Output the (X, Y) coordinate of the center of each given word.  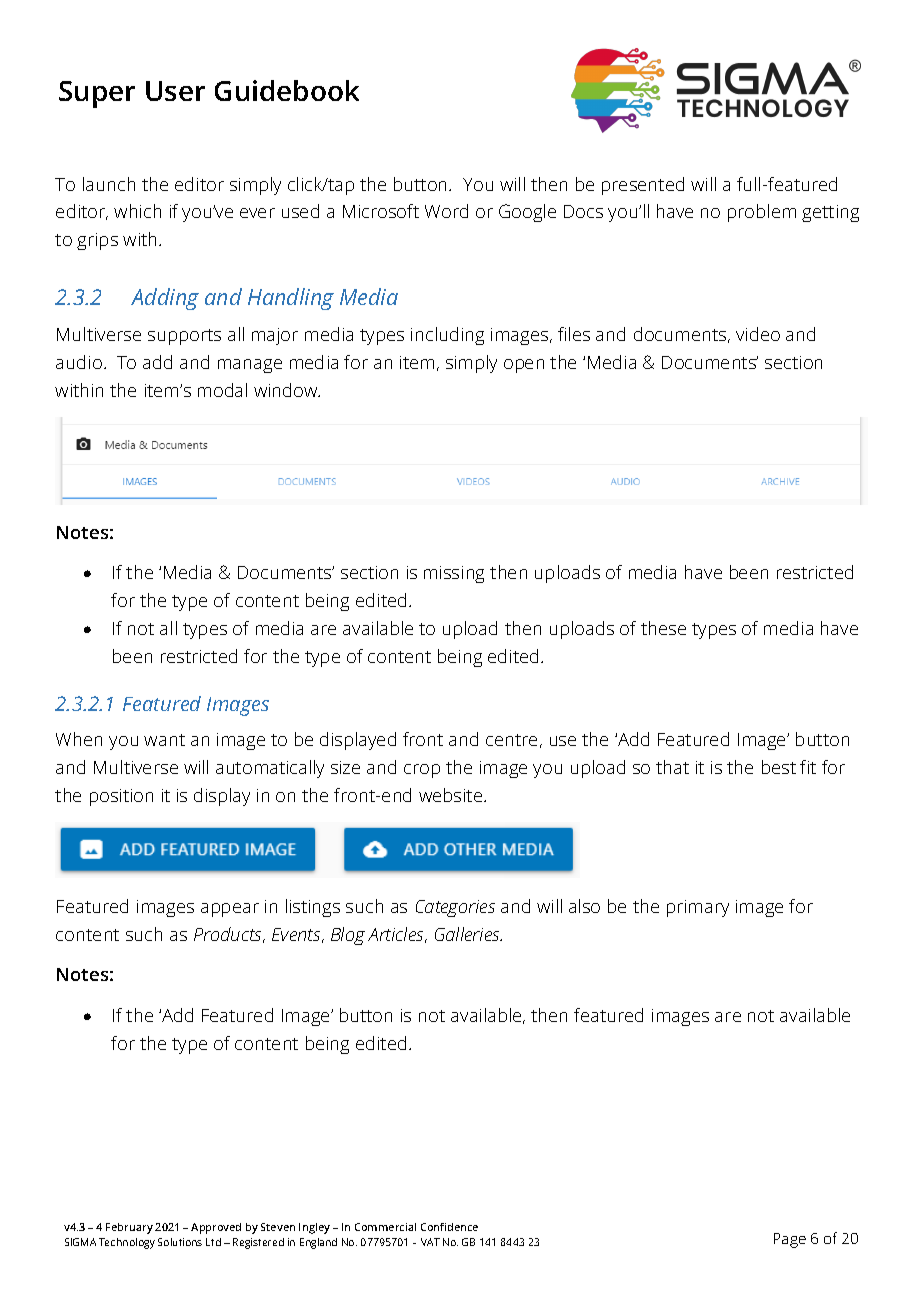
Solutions (180, 1242)
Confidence (449, 1227)
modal (222, 390)
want (164, 740)
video (758, 334)
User (175, 91)
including (447, 336)
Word (446, 211)
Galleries (468, 934)
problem (762, 213)
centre (511, 740)
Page (790, 1240)
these (663, 628)
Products (229, 935)
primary (698, 908)
